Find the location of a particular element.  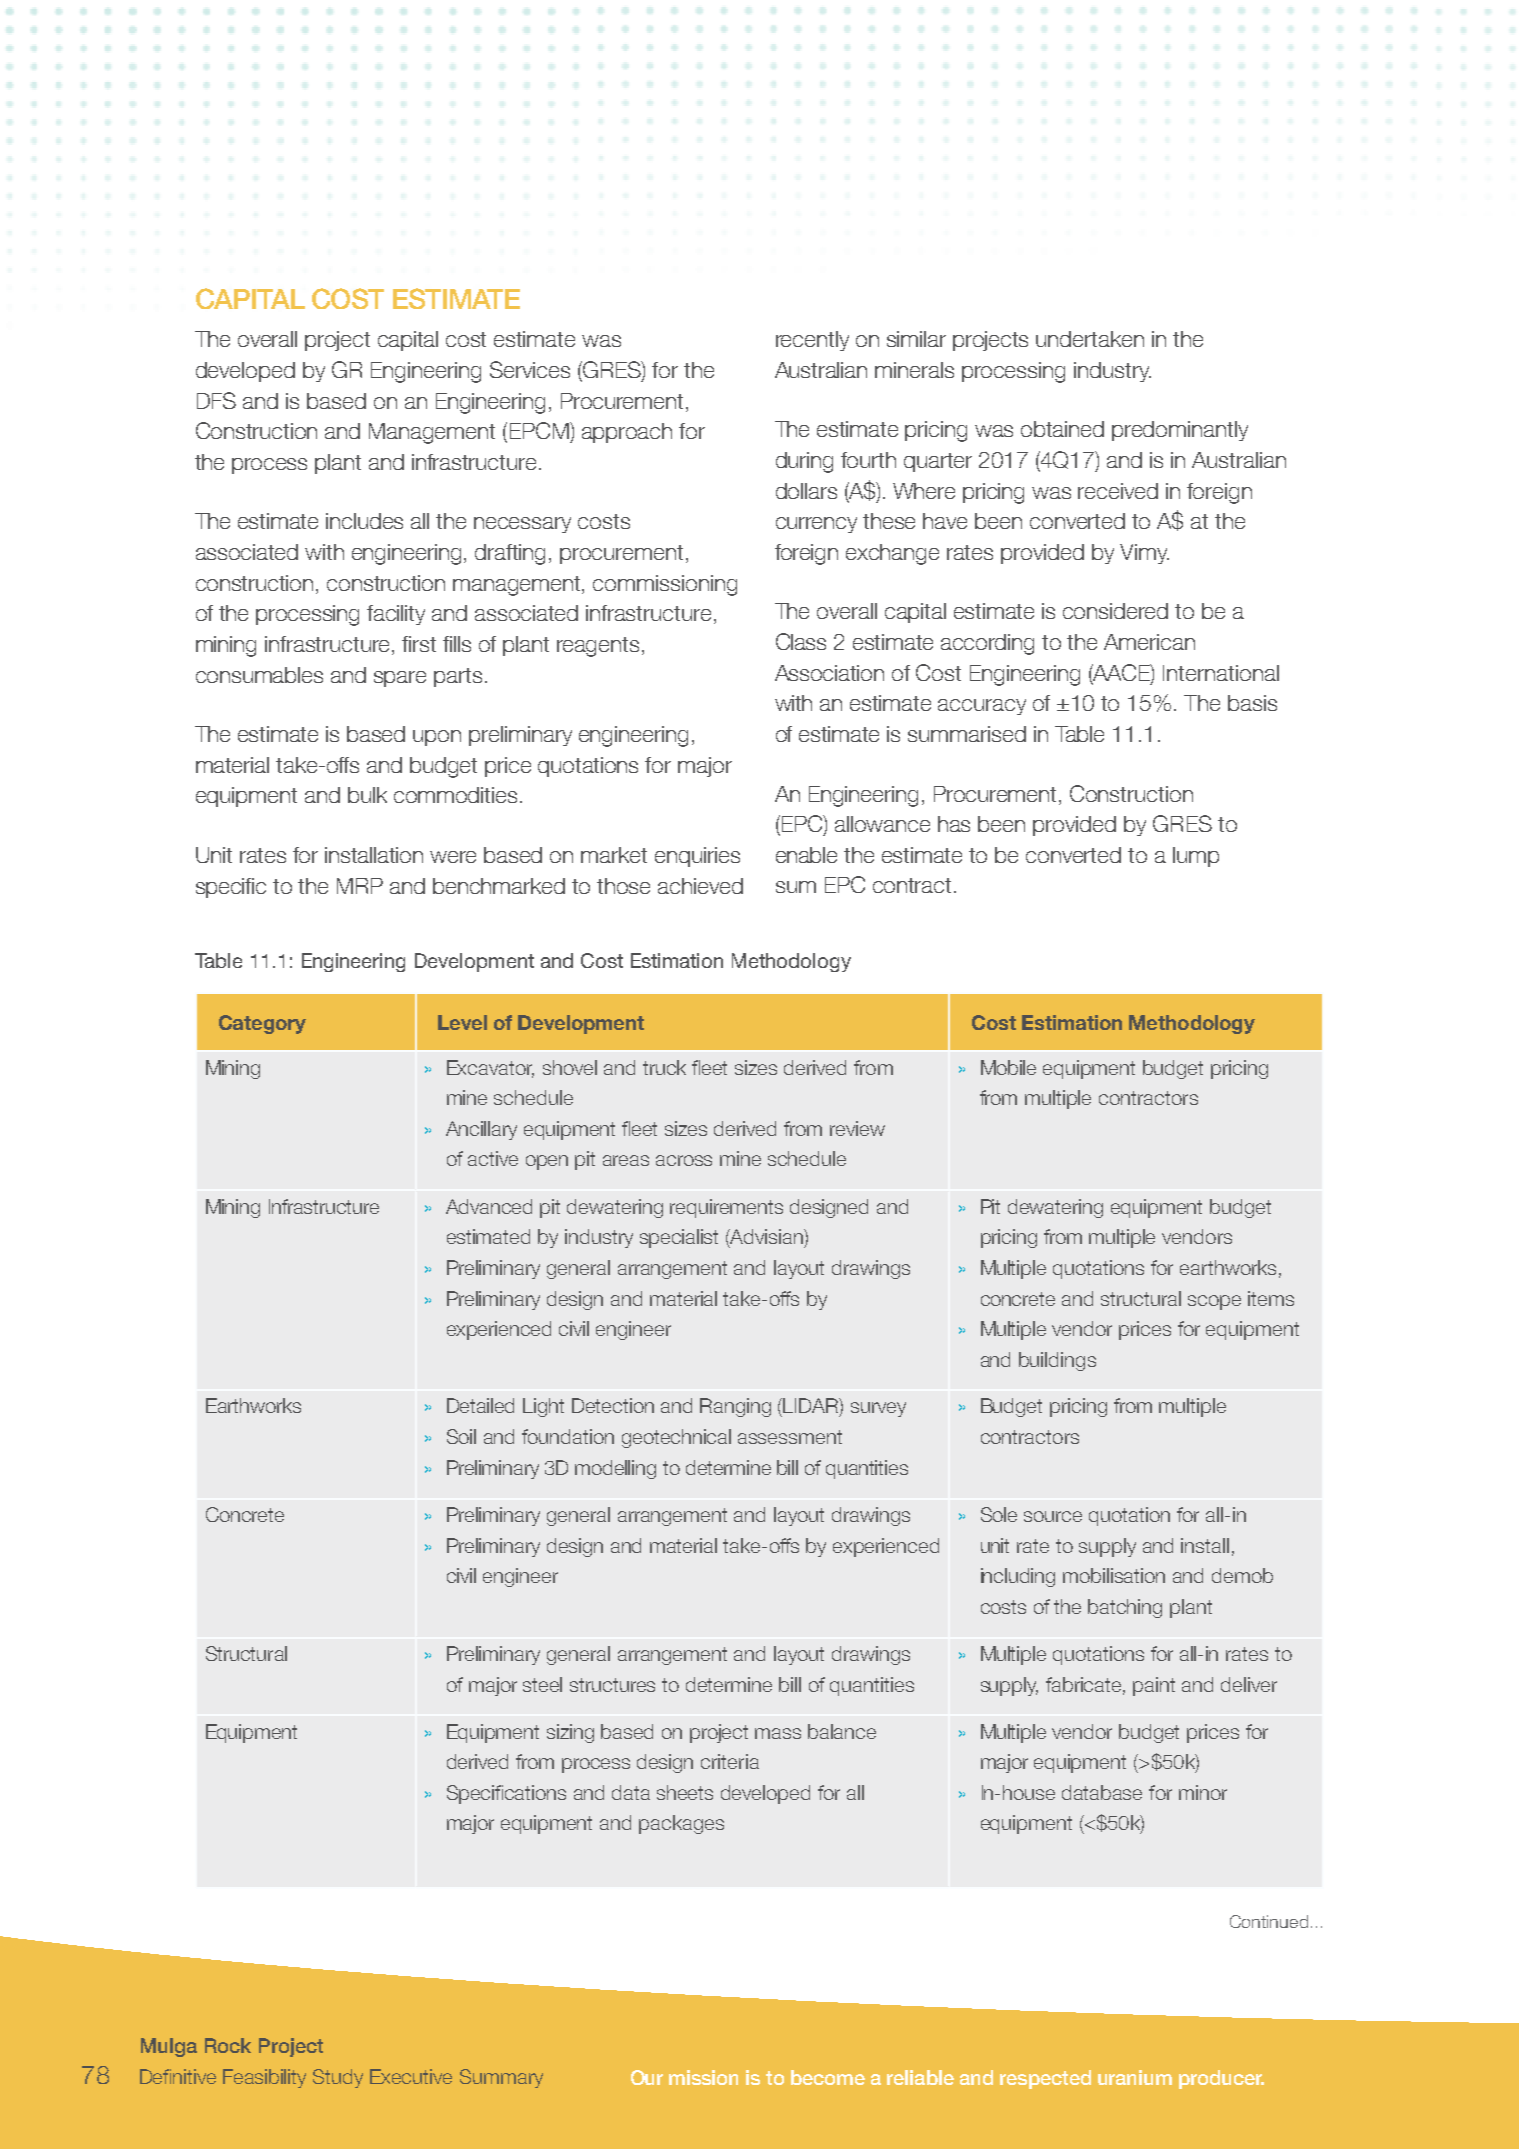

structures is located at coordinates (612, 1685).
